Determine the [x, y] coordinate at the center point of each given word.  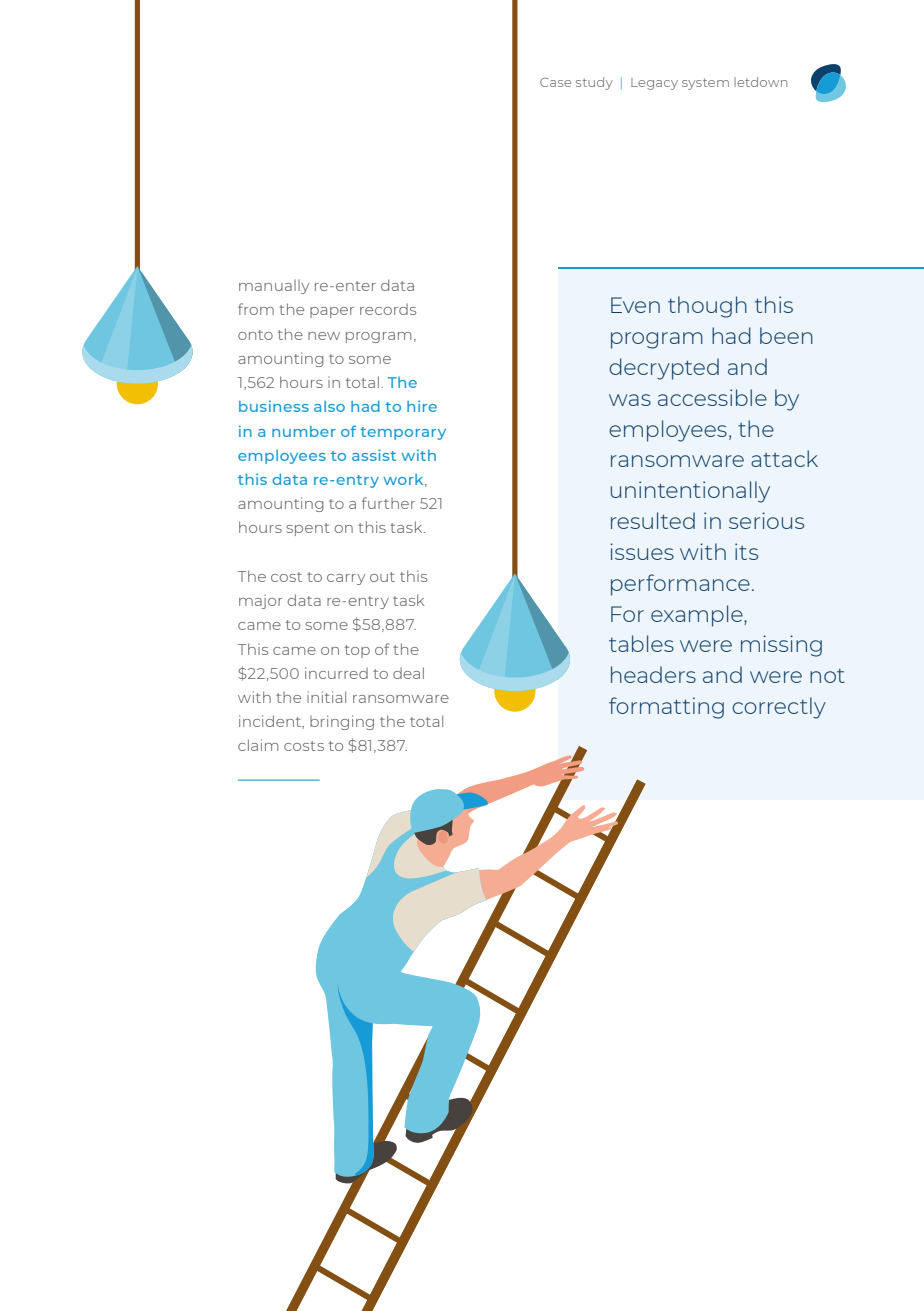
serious [766, 520]
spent [308, 529]
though [707, 307]
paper [332, 312]
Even [635, 305]
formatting [666, 708]
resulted [653, 520]
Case [555, 82]
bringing [342, 722]
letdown [761, 82]
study [594, 83]
